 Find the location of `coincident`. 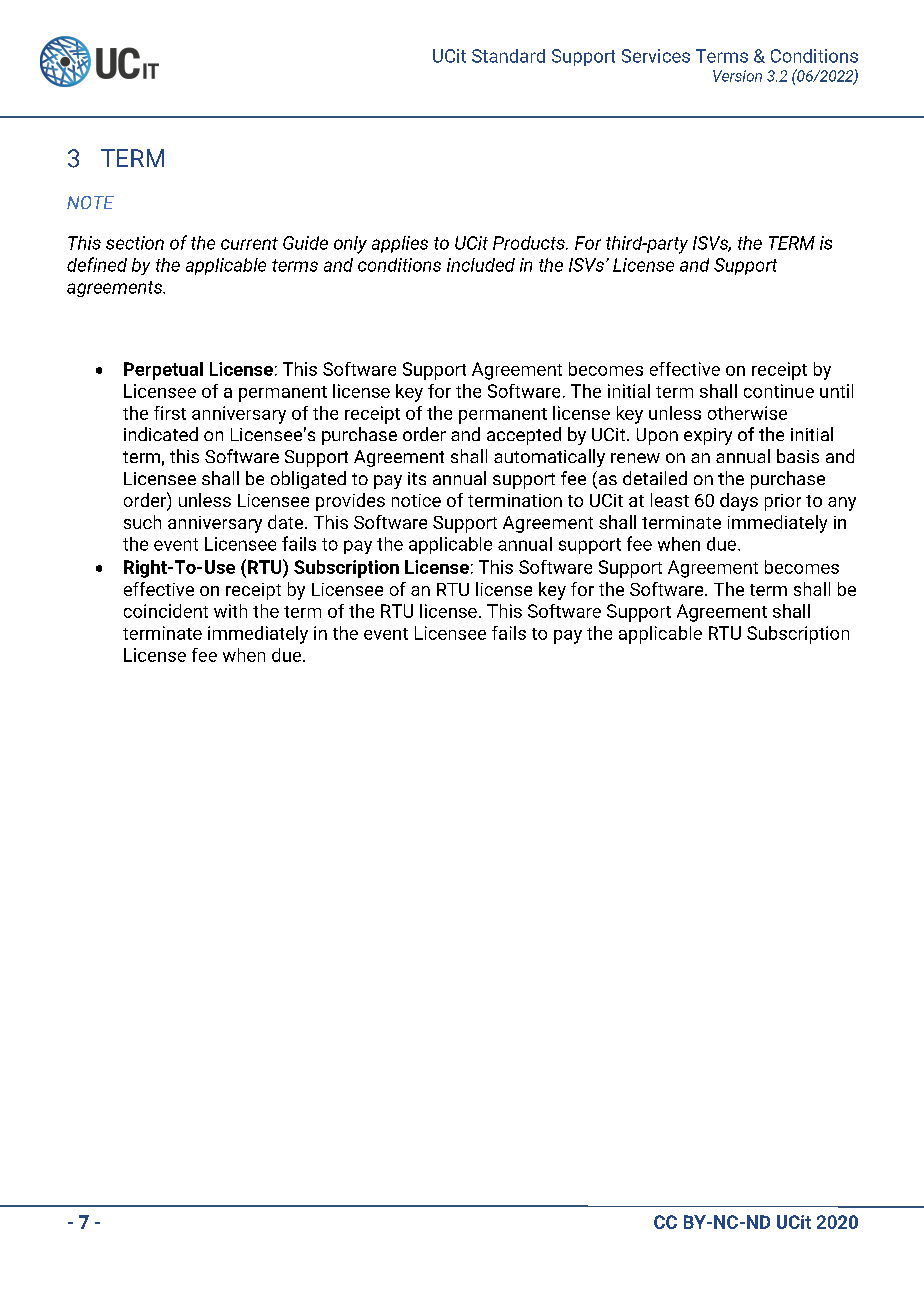

coincident is located at coordinates (166, 611).
